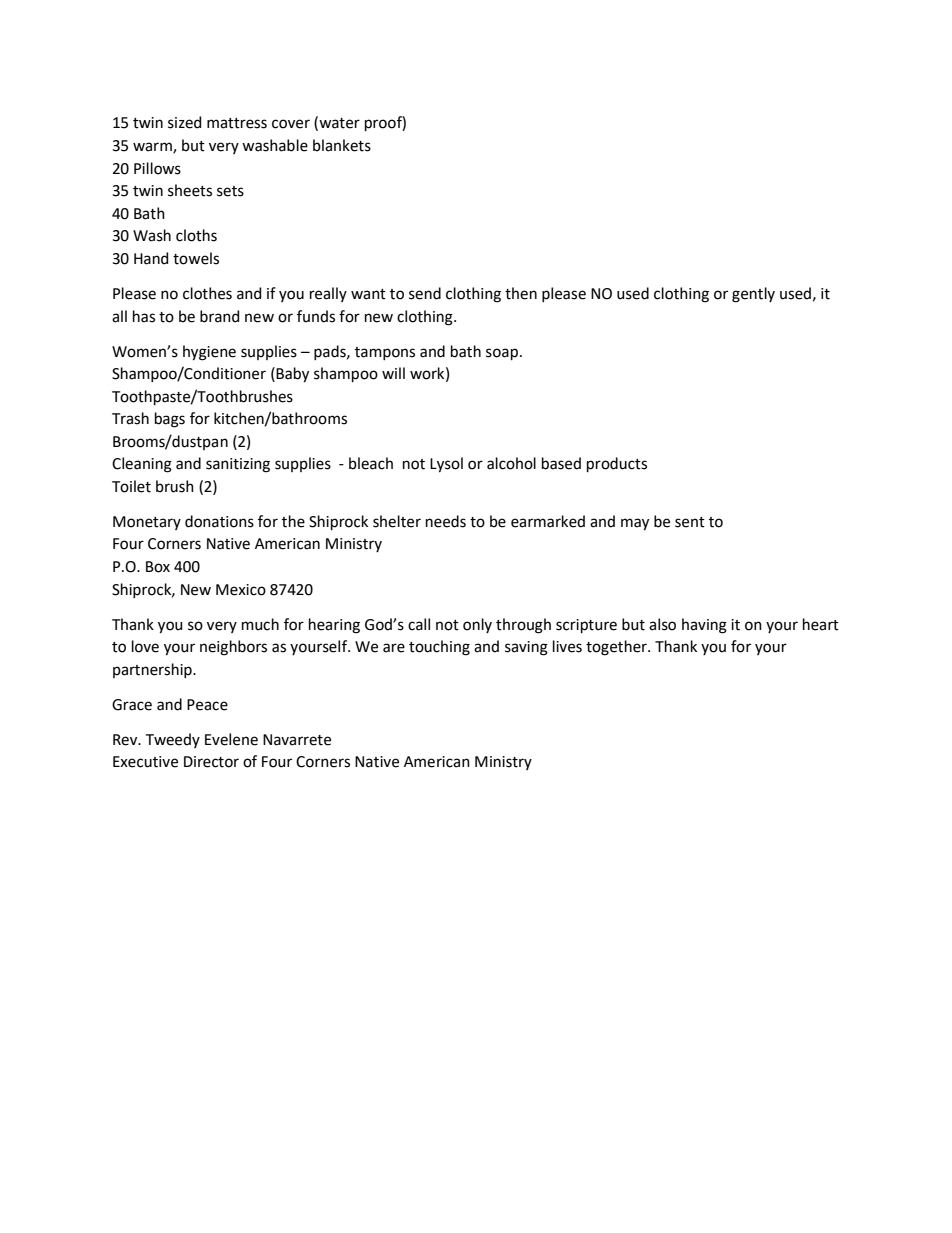  I want to click on Mexico, so click(241, 590).
